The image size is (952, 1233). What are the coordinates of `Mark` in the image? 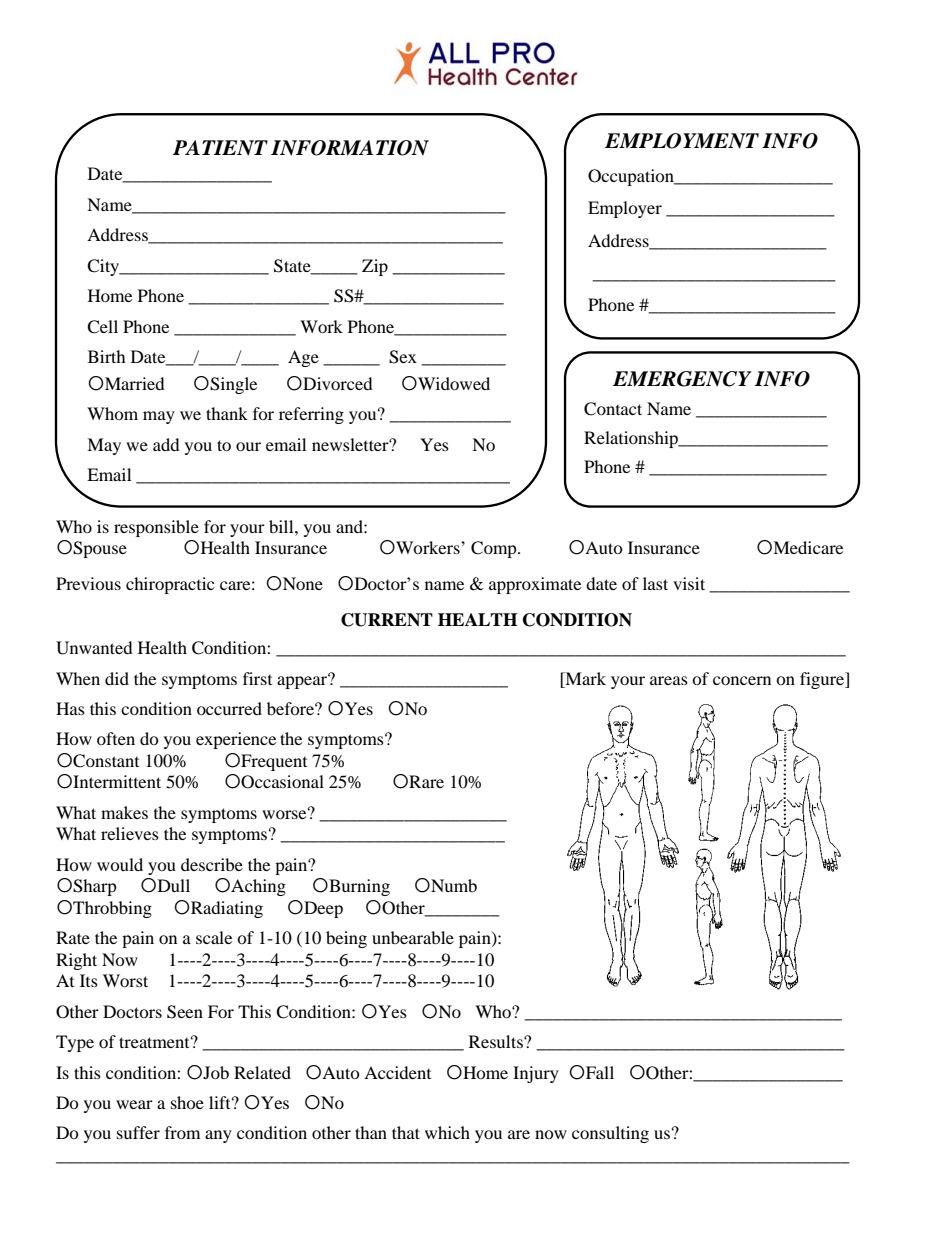 It's located at (584, 678).
